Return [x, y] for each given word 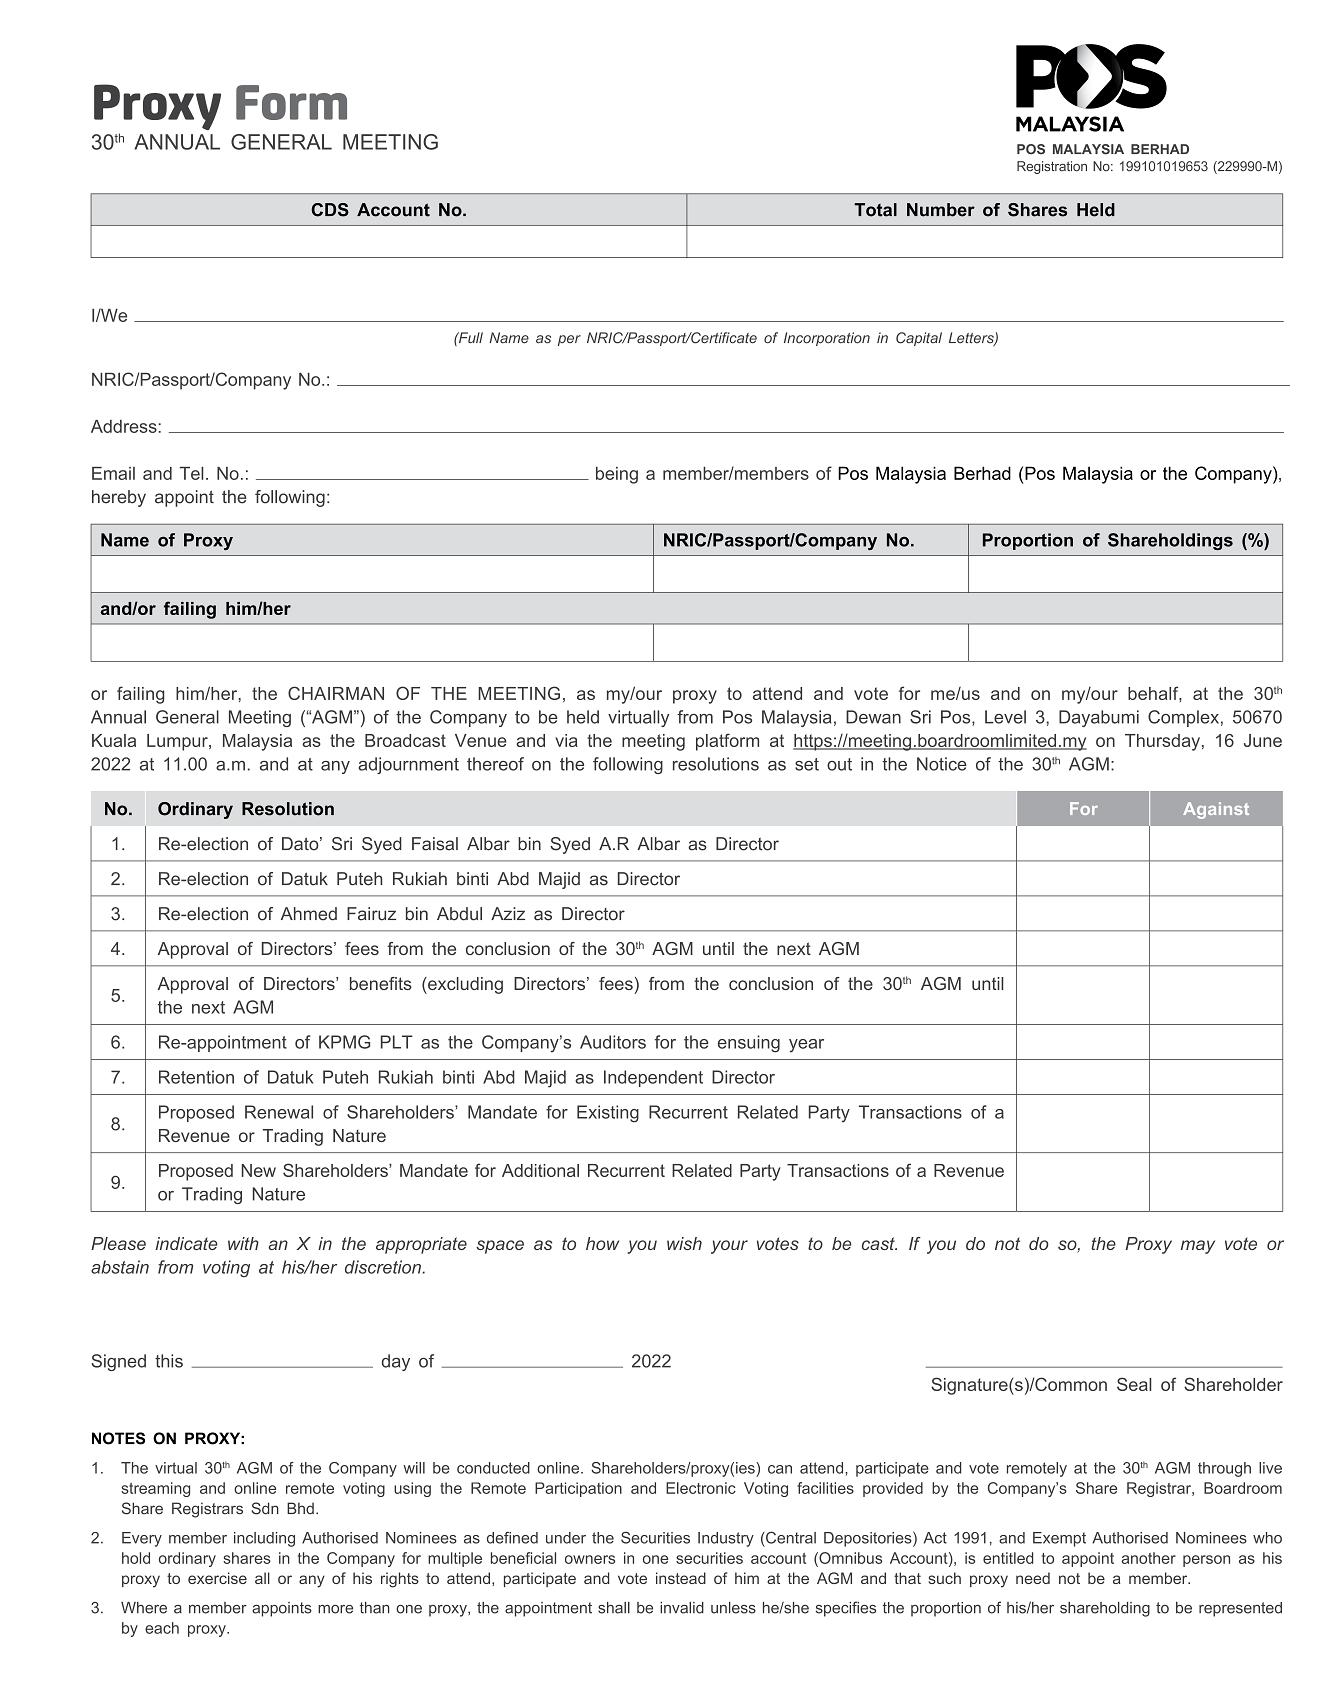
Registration [1052, 167]
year [806, 1046]
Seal [1134, 1384]
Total [875, 210]
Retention [196, 1077]
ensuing [749, 1044]
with [243, 1243]
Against [1216, 810]
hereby [119, 498]
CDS [330, 210]
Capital [919, 339]
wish [684, 1243]
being [617, 475]
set [807, 764]
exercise [217, 1578]
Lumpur [178, 742]
